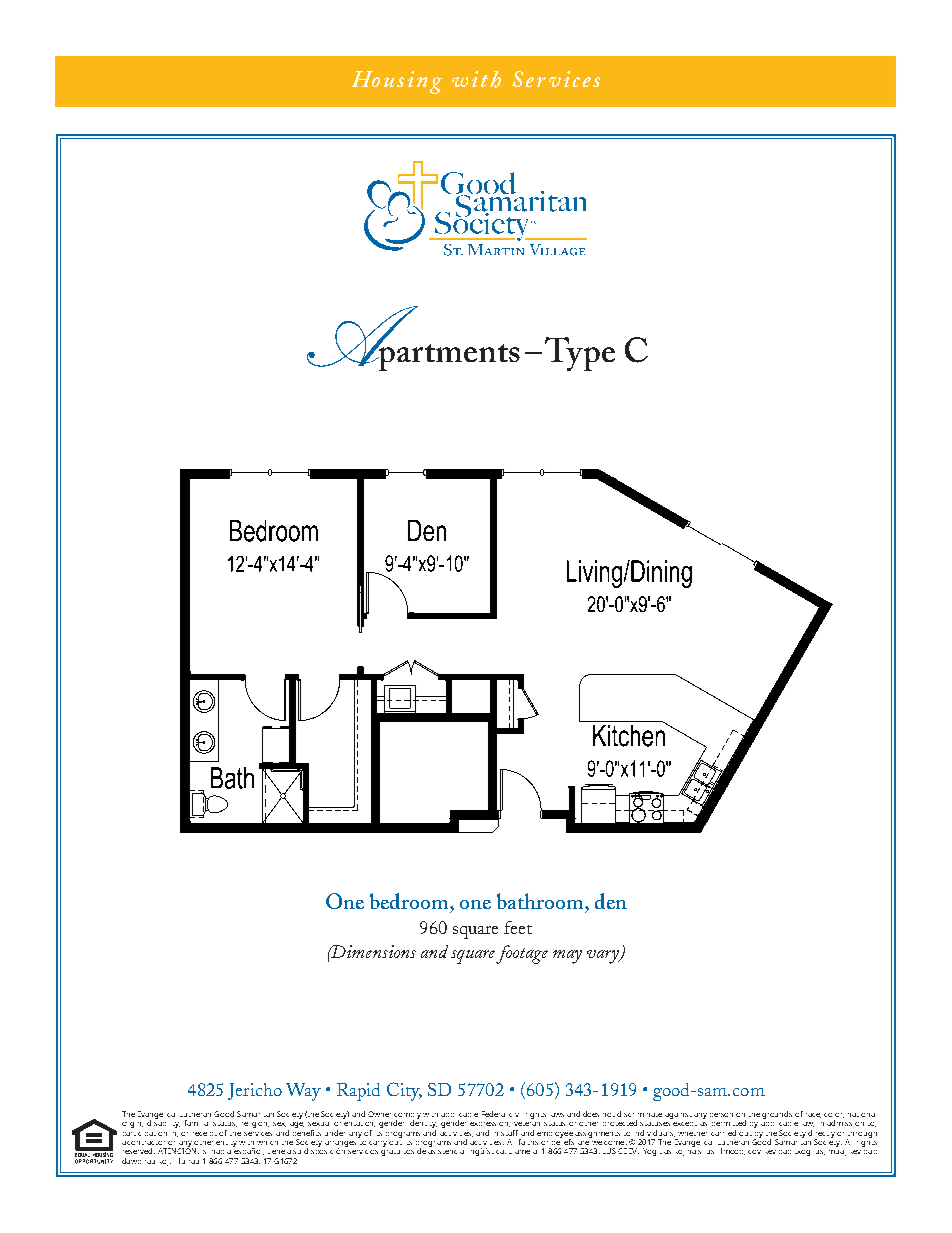 This screenshot has width=952, height=1233. Describe the element at coordinates (255, 1091) in the screenshot. I see `Jericho` at that location.
